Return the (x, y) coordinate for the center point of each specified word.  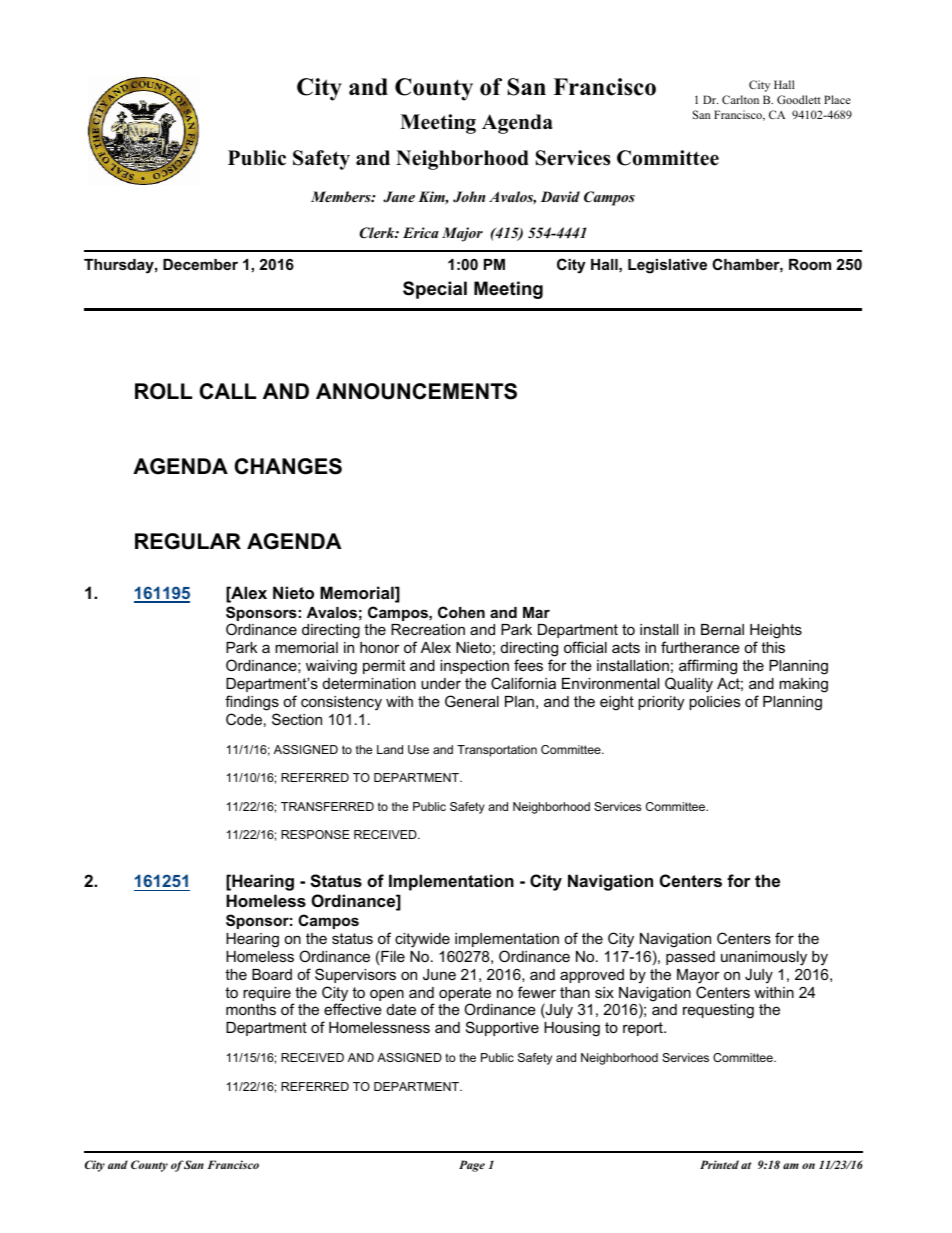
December (200, 264)
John (469, 197)
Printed (719, 1164)
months (251, 1009)
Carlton (740, 99)
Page (472, 1166)
